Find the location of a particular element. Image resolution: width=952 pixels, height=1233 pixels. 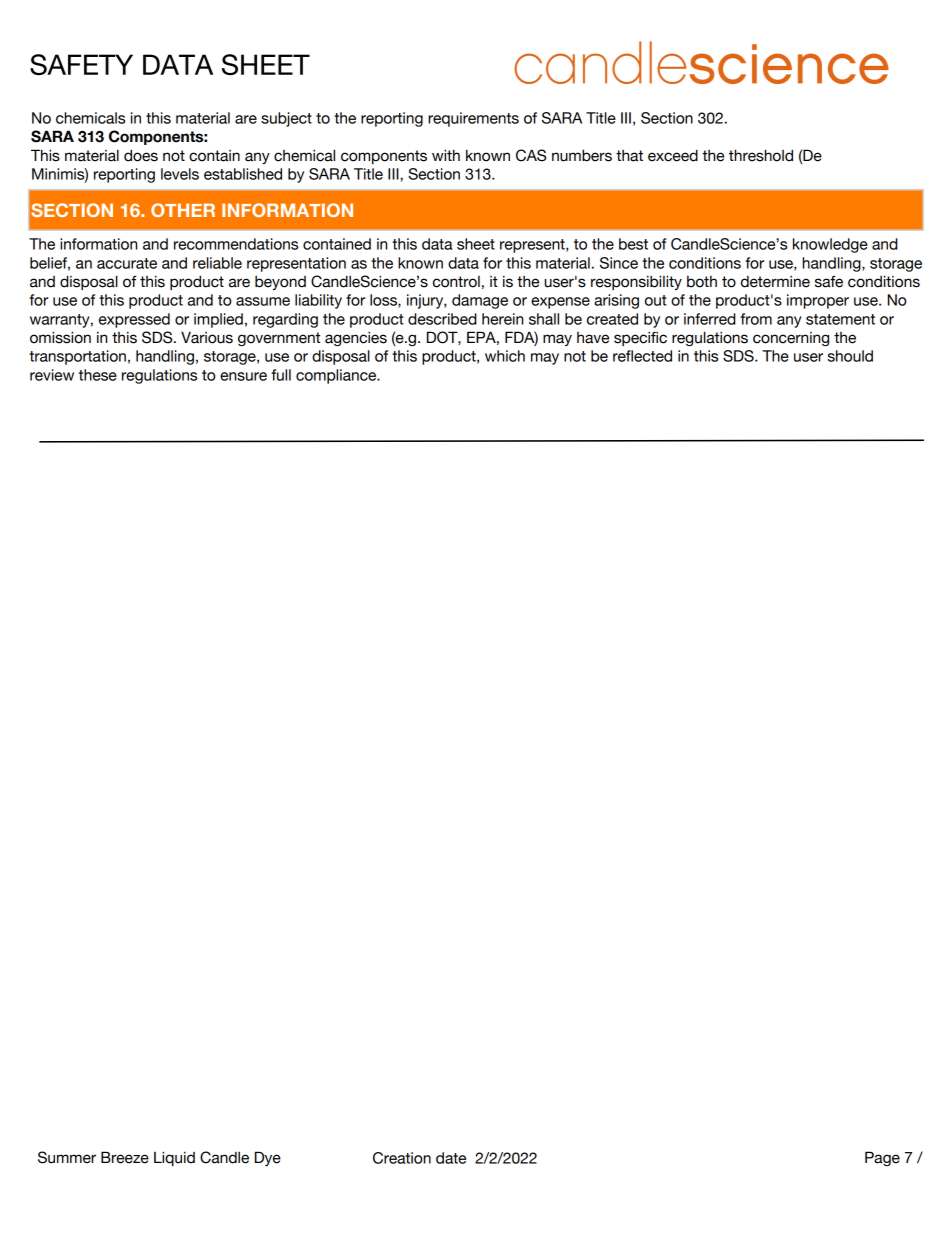

date is located at coordinates (451, 1158).
